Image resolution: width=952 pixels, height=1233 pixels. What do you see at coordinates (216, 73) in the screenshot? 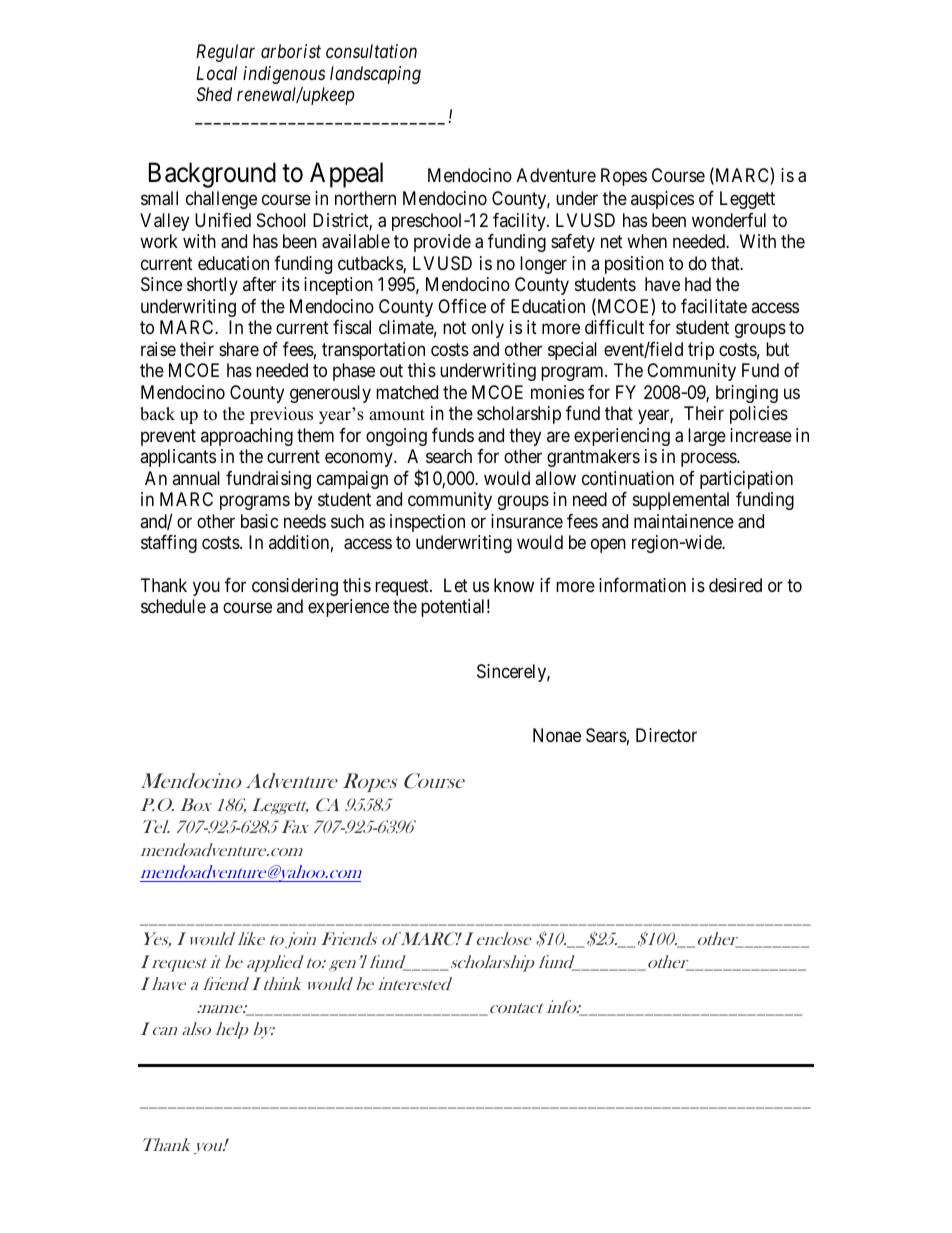
I see `Local` at bounding box center [216, 73].
